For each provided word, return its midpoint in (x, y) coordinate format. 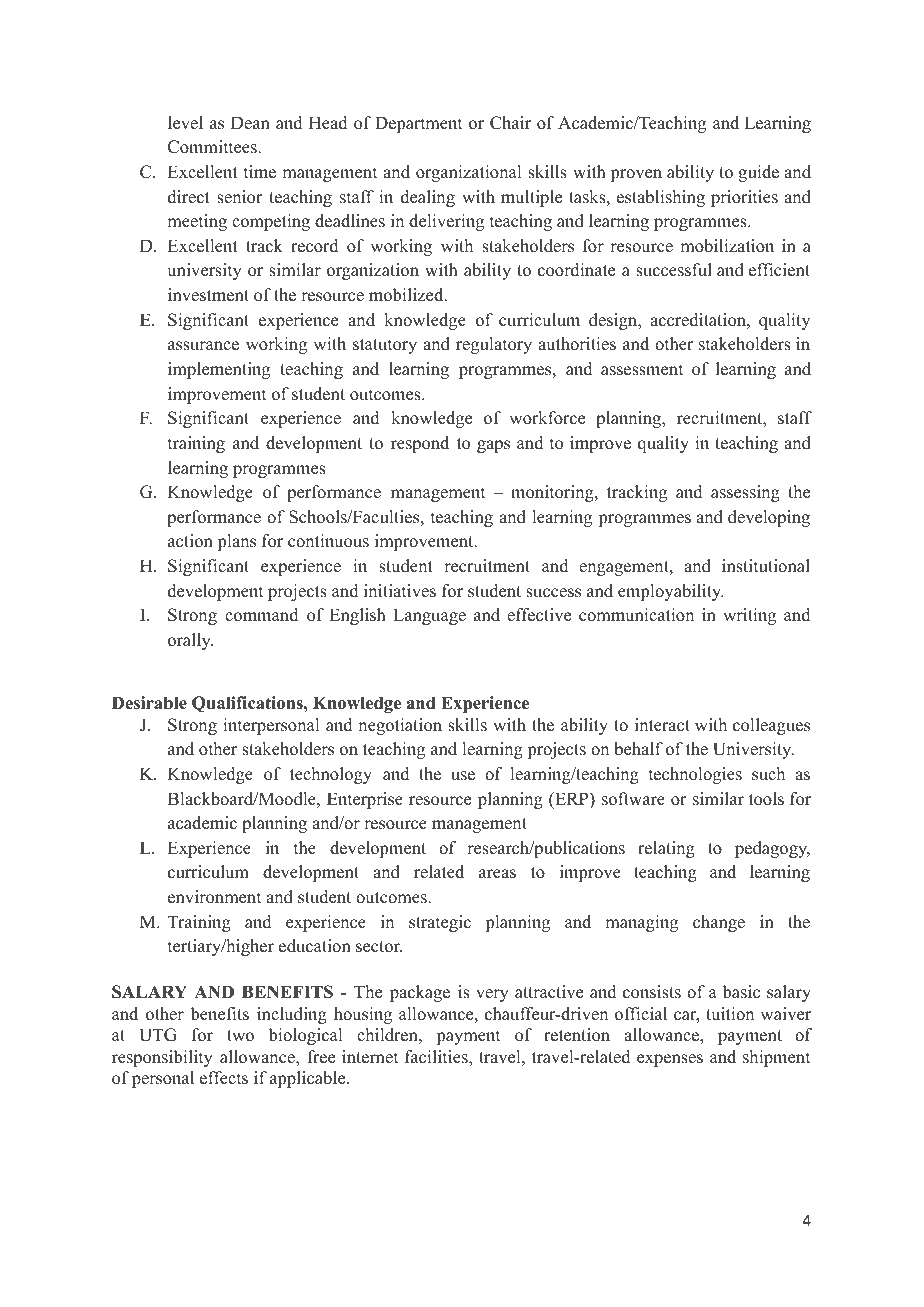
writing (749, 616)
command (262, 615)
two (240, 1036)
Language (429, 616)
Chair (510, 123)
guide (758, 173)
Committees (213, 147)
